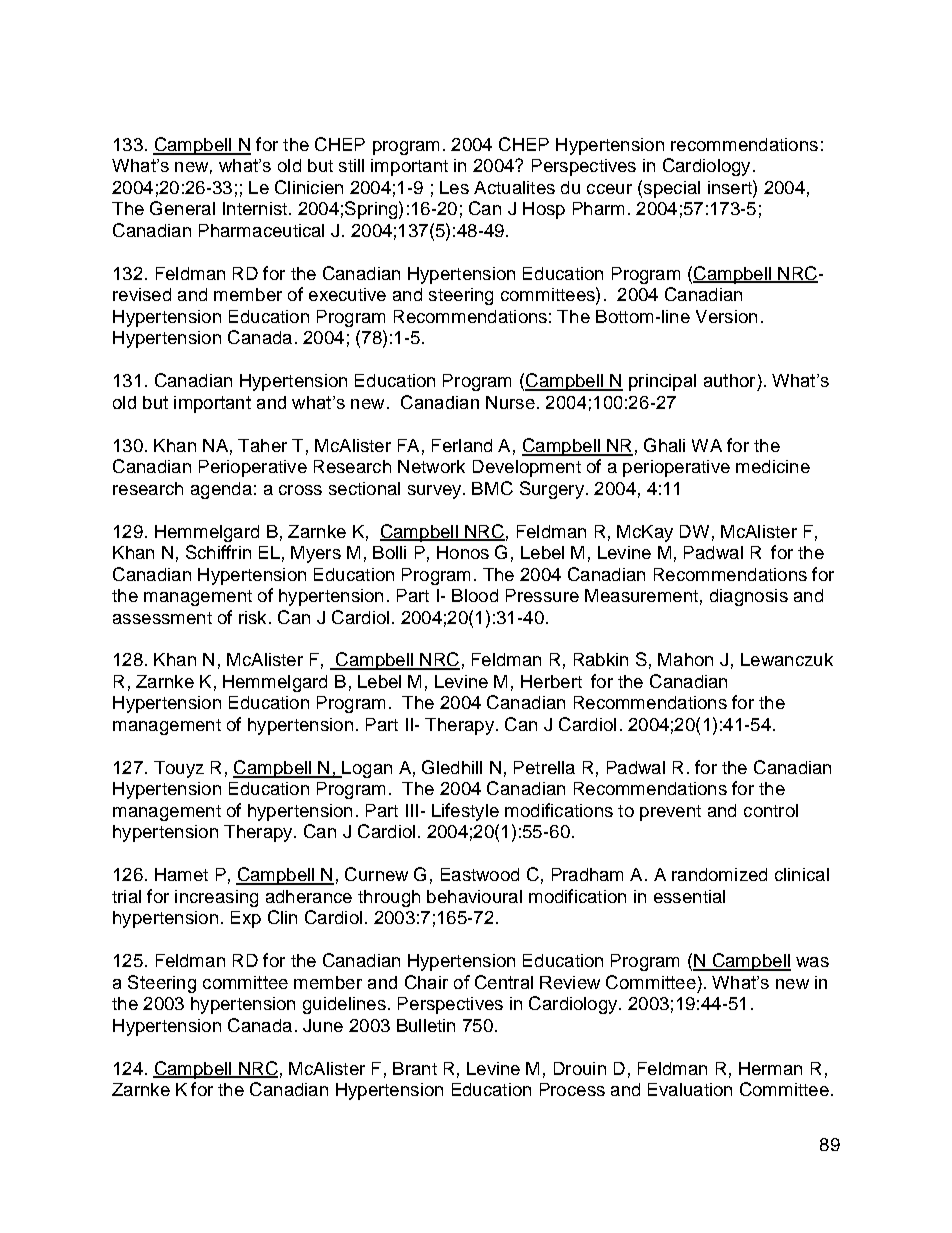  Describe the element at coordinates (729, 380) in the screenshot. I see `author` at that location.
